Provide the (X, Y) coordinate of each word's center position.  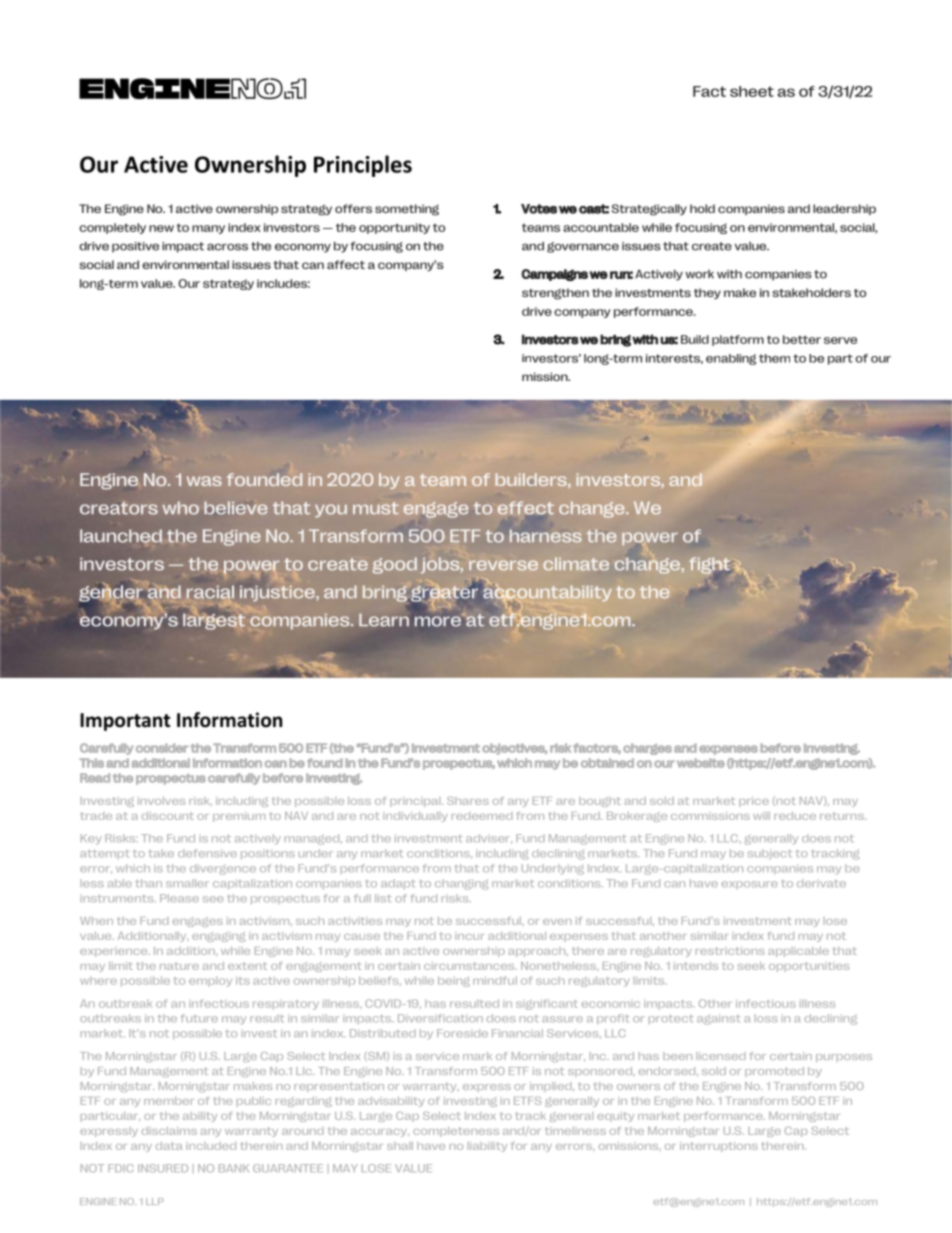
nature (179, 966)
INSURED (163, 1168)
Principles (363, 166)
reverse (503, 565)
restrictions (730, 951)
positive (135, 247)
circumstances (470, 966)
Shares (468, 801)
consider (162, 748)
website (701, 763)
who (180, 508)
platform (738, 340)
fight (710, 566)
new (161, 228)
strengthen (555, 294)
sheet (752, 91)
